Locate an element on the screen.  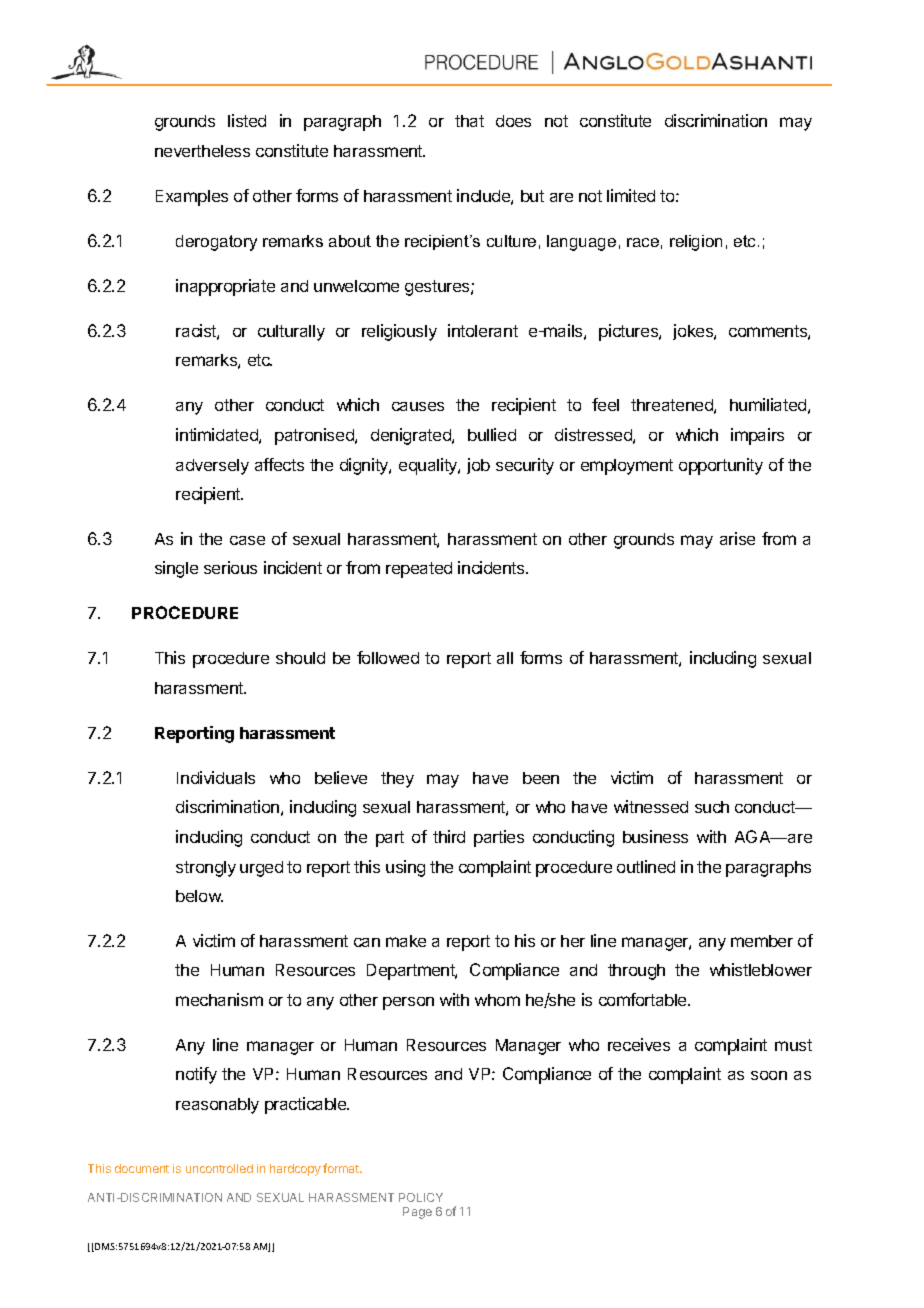
mechanism is located at coordinates (219, 999).
